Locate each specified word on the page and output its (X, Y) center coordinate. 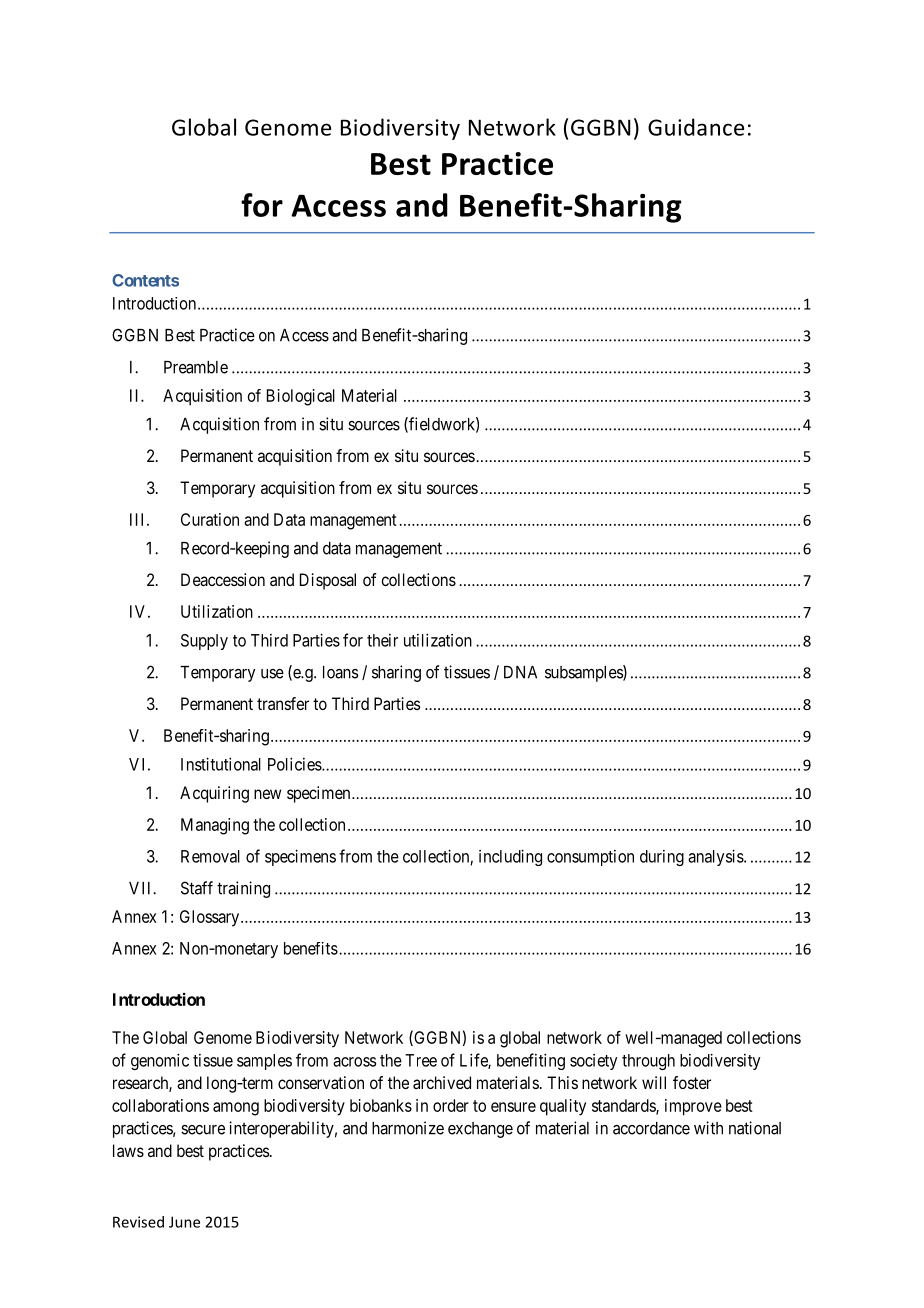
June (184, 1222)
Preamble (196, 367)
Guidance (696, 127)
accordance (651, 1128)
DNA (520, 672)
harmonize (408, 1128)
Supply (204, 642)
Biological (301, 397)
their (382, 640)
